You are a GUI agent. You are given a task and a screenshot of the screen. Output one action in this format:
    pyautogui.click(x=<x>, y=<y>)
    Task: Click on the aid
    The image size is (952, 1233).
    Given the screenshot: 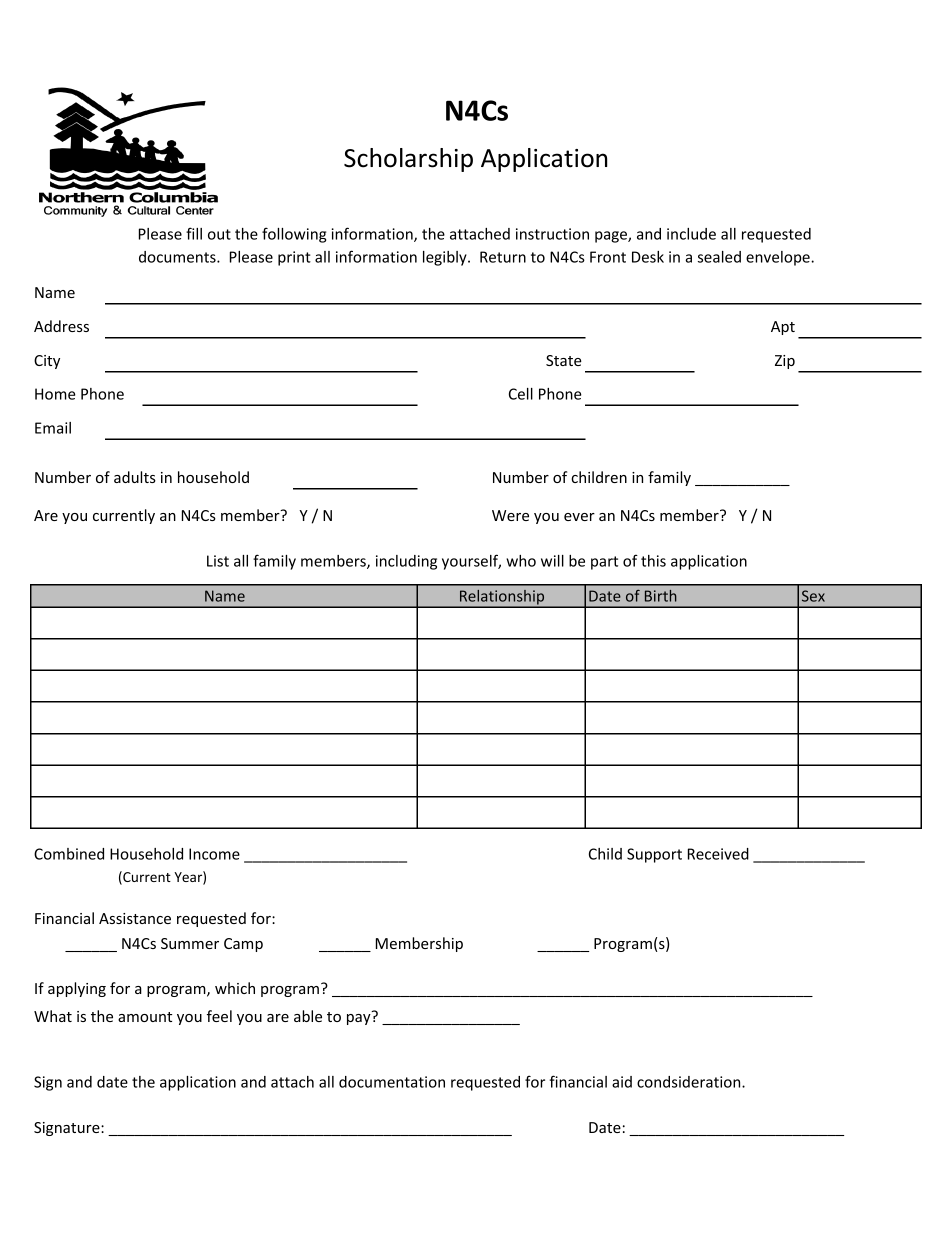 What is the action you would take?
    pyautogui.click(x=622, y=1082)
